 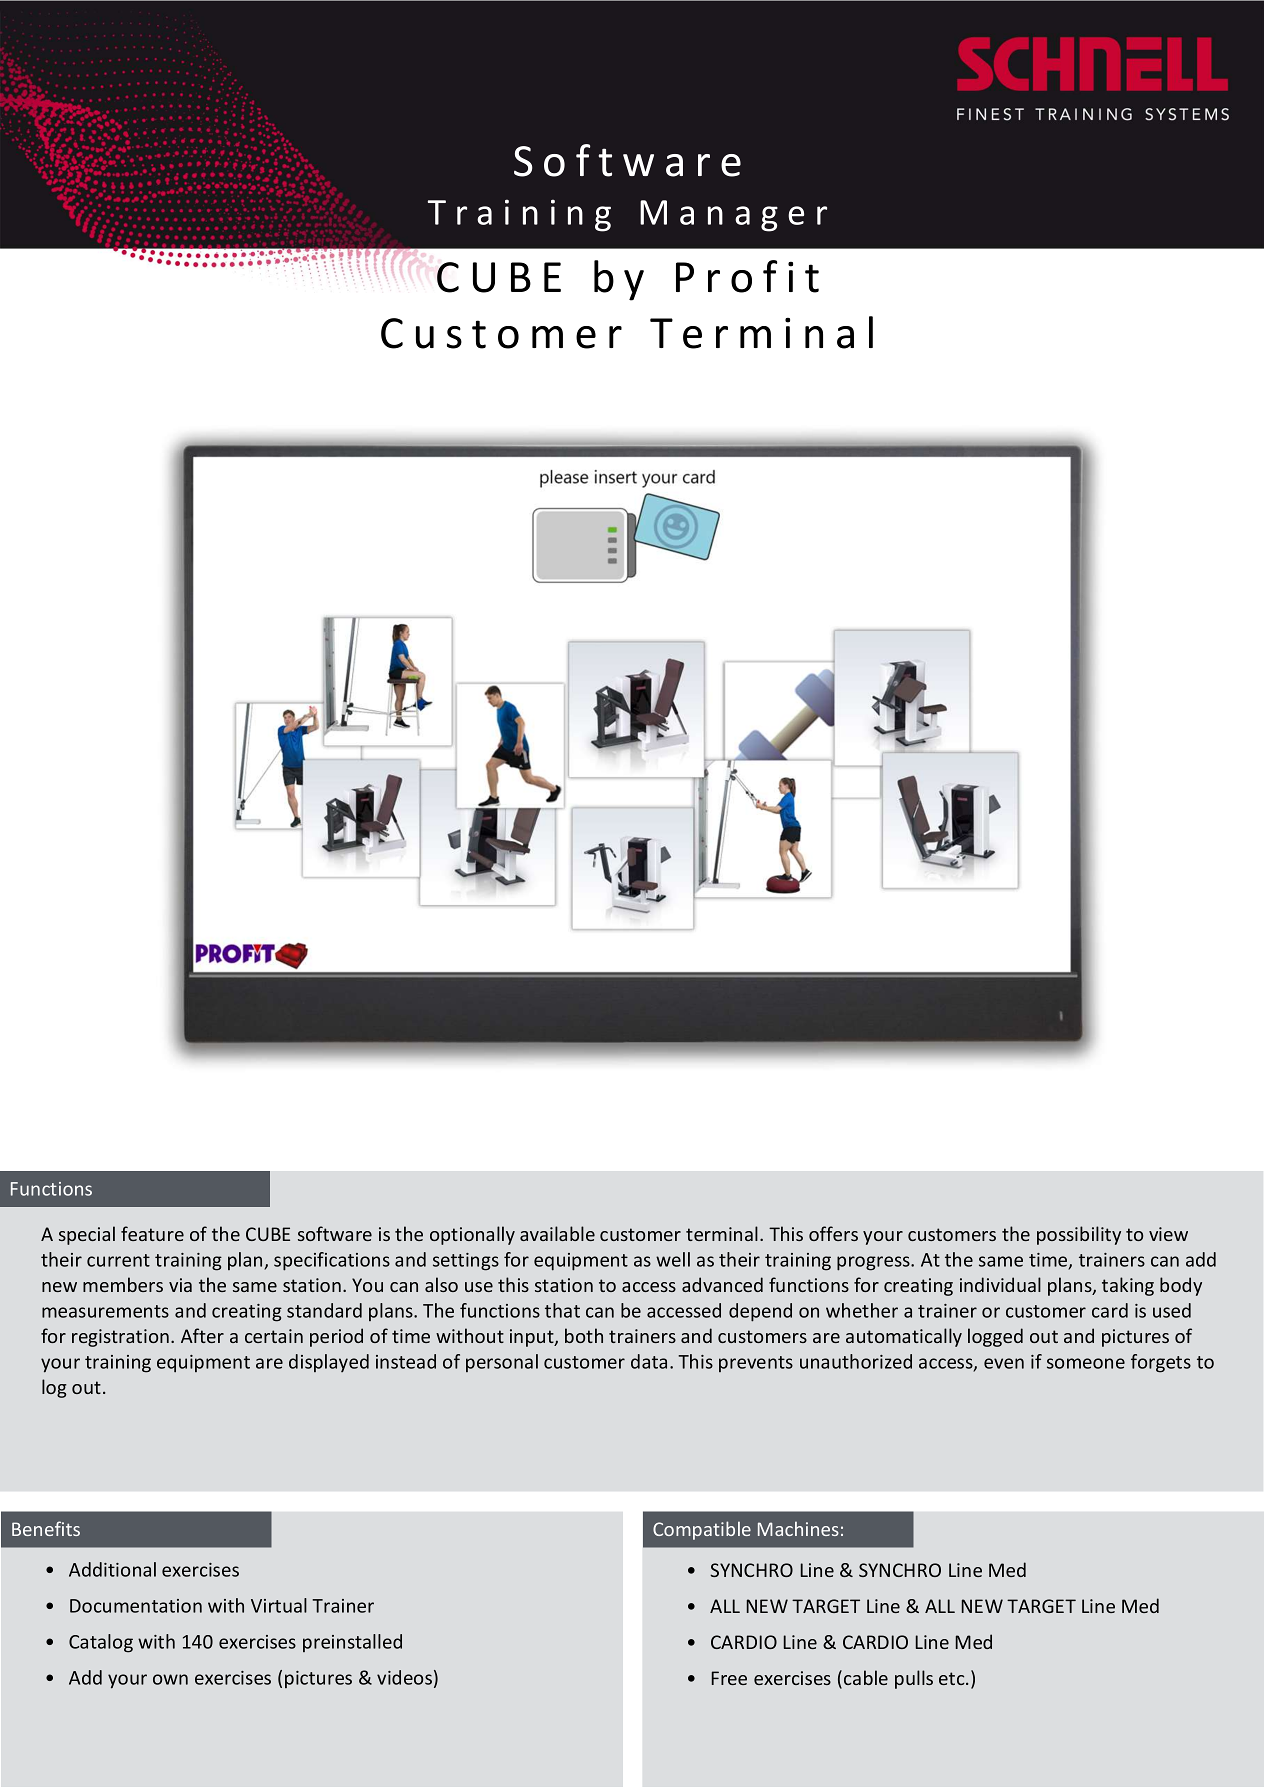 I want to click on Benefits, so click(x=46, y=1528).
